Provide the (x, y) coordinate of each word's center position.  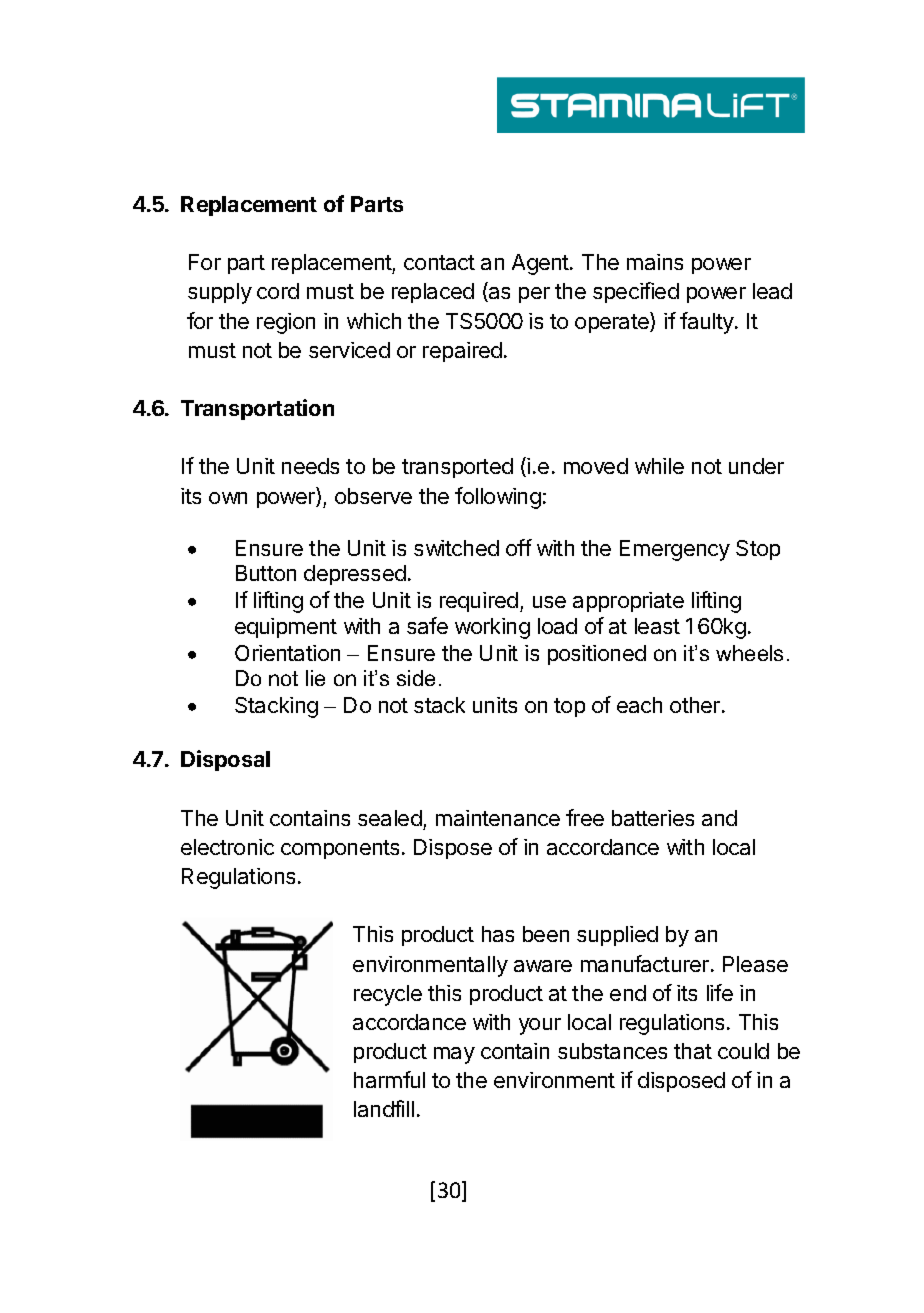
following (498, 498)
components (340, 849)
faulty (708, 323)
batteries (653, 818)
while (659, 466)
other (695, 705)
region (286, 323)
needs (310, 466)
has (498, 934)
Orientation (287, 653)
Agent (541, 264)
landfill (384, 1108)
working (492, 628)
